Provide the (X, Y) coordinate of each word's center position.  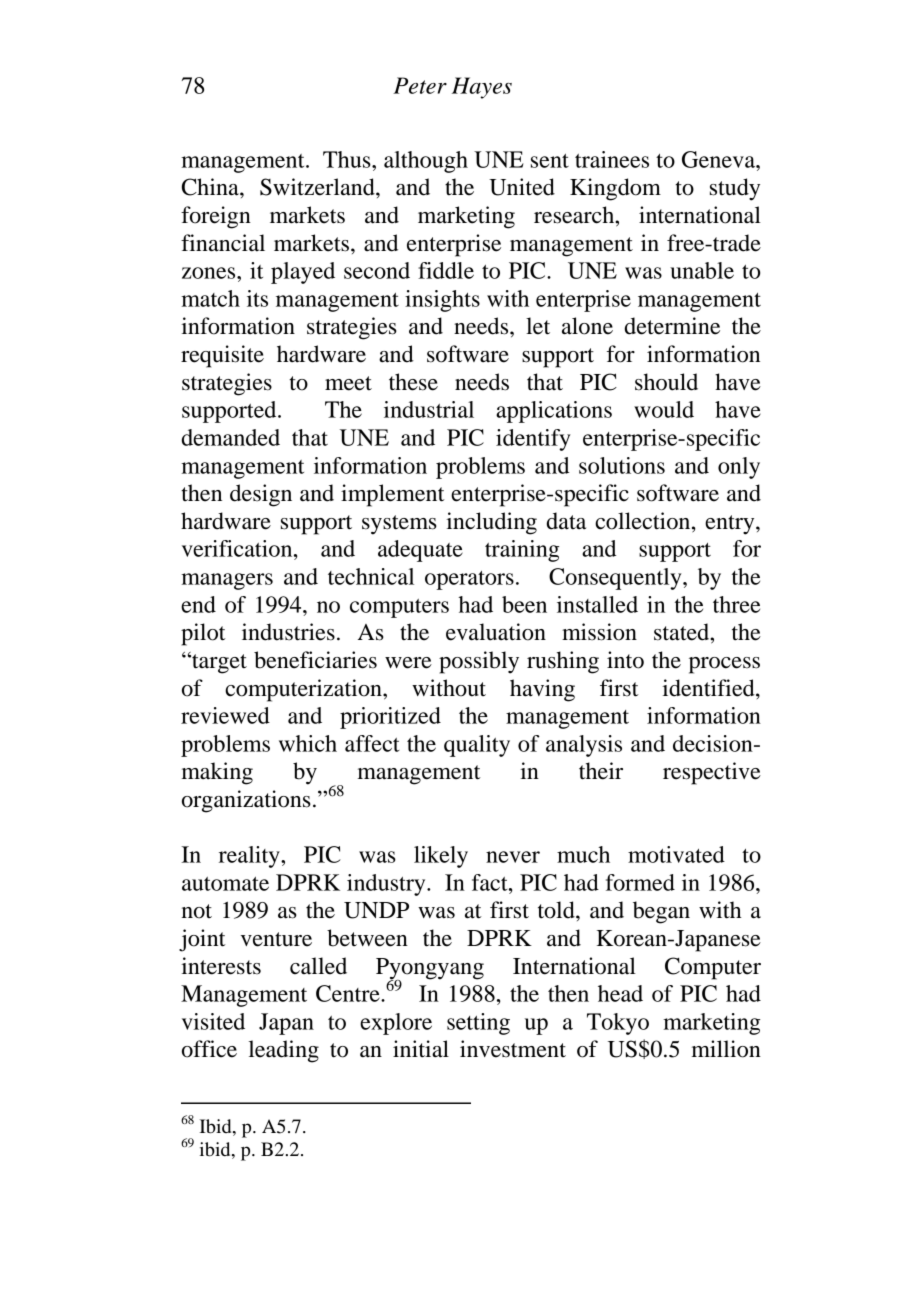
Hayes (482, 88)
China (211, 187)
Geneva (720, 159)
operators (469, 580)
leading (284, 1051)
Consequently (616, 579)
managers (227, 581)
